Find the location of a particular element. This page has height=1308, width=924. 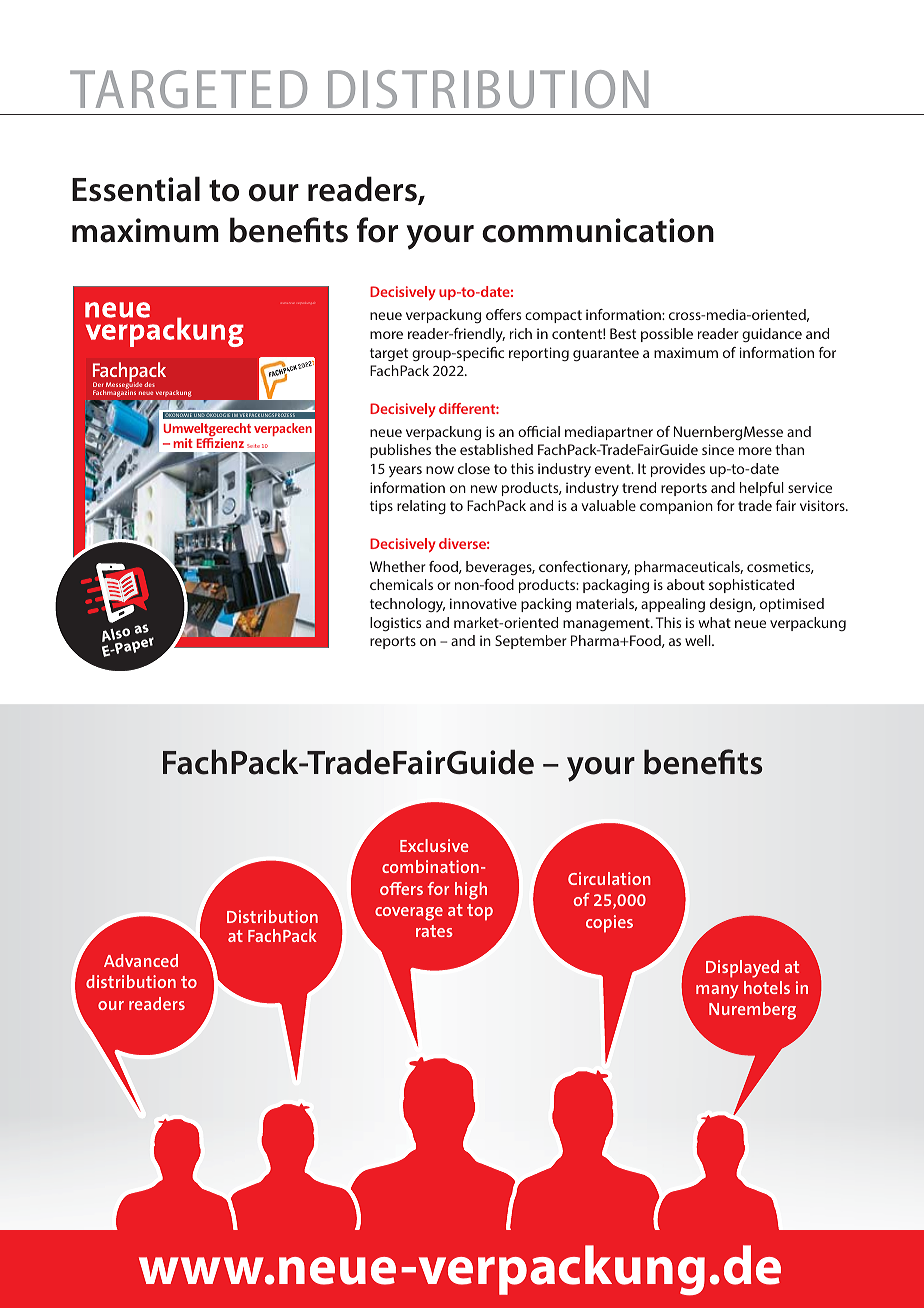

logistics is located at coordinates (395, 624).
